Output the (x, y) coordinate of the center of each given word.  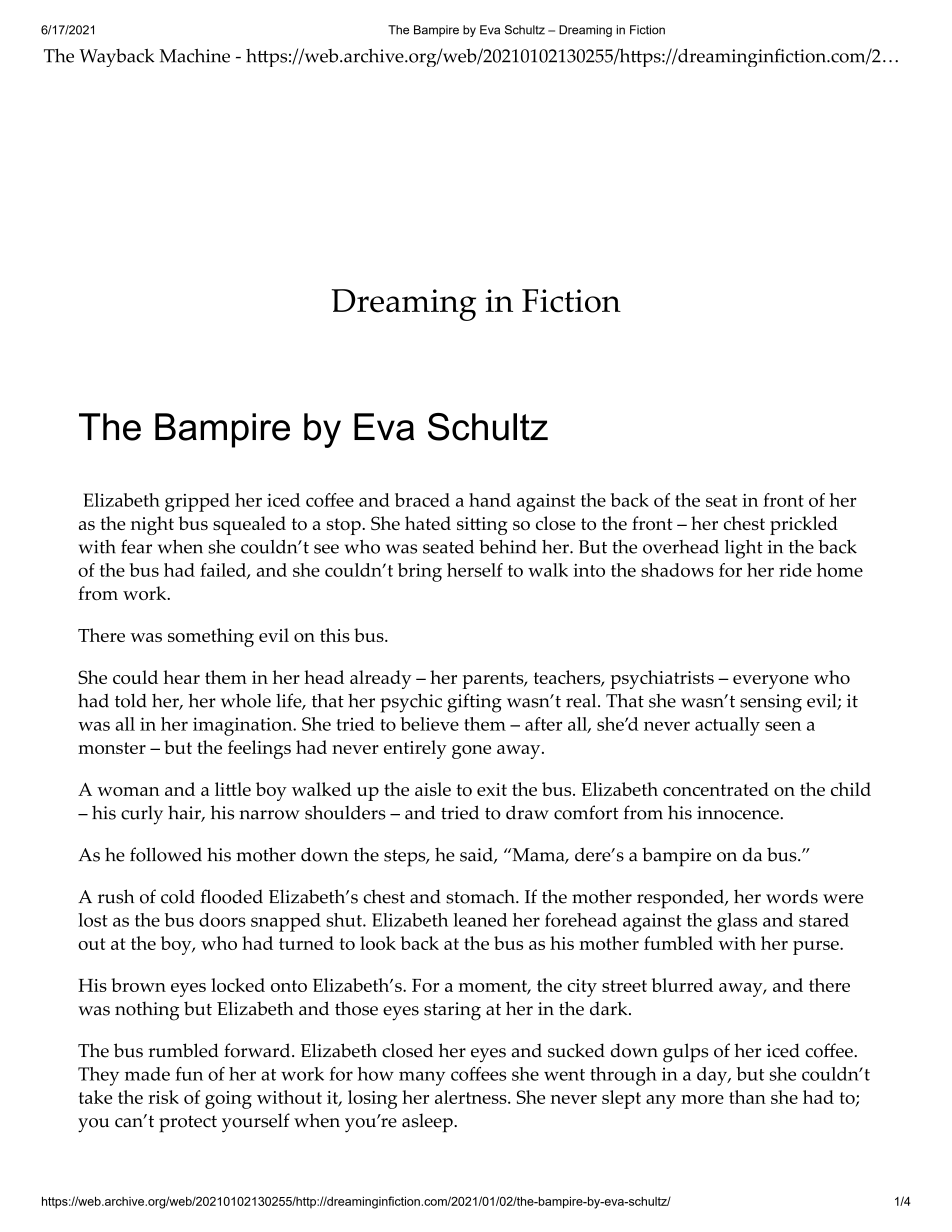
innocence (739, 813)
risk (163, 1097)
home (840, 570)
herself (475, 570)
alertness (472, 1097)
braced (422, 500)
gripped (197, 502)
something (211, 637)
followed (166, 854)
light (744, 549)
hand (490, 500)
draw (527, 812)
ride (795, 570)
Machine (195, 56)
